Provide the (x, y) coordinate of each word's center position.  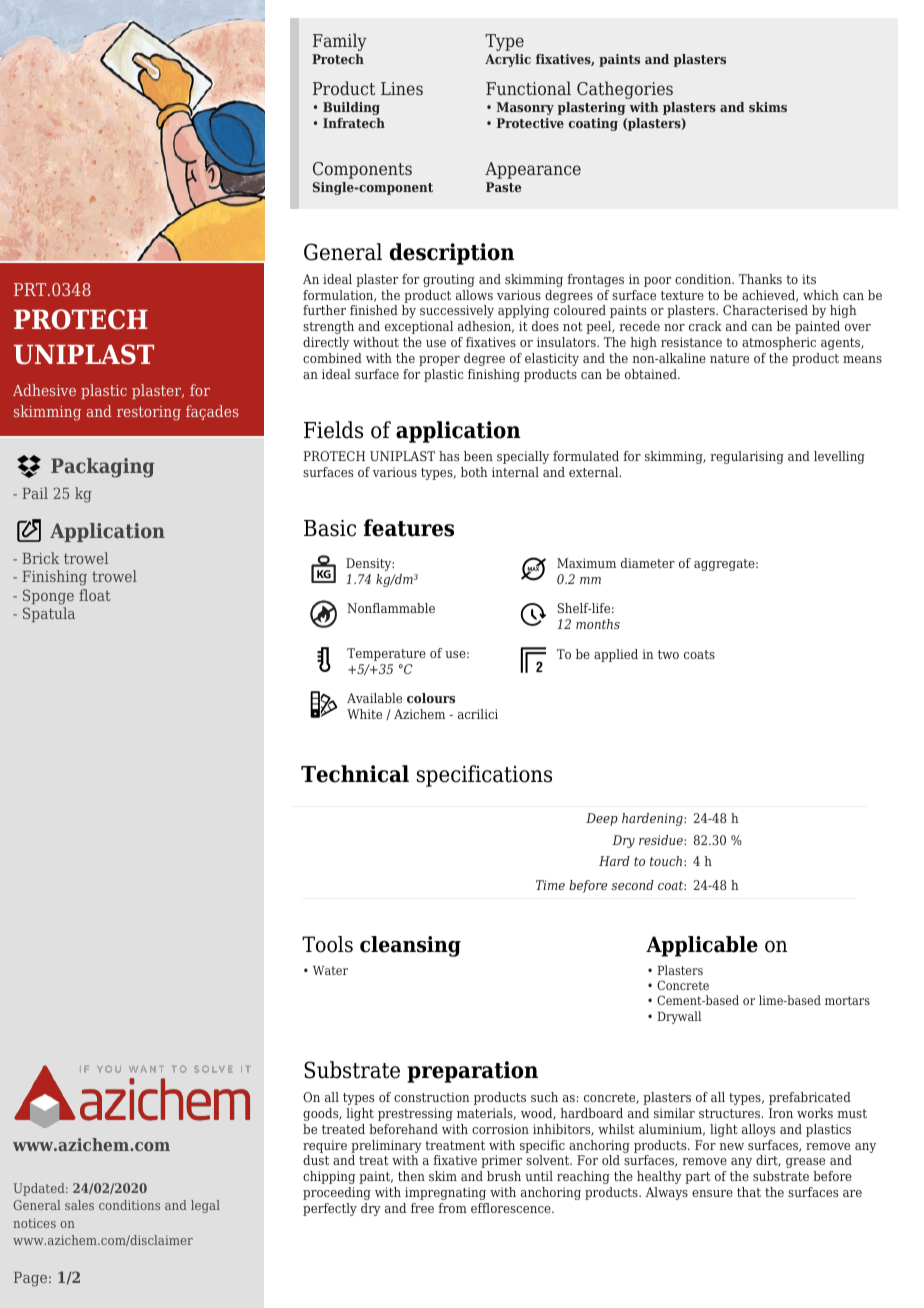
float (95, 595)
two (668, 654)
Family (340, 42)
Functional (528, 88)
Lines (402, 88)
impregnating (445, 1193)
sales (79, 1205)
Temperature (386, 654)
